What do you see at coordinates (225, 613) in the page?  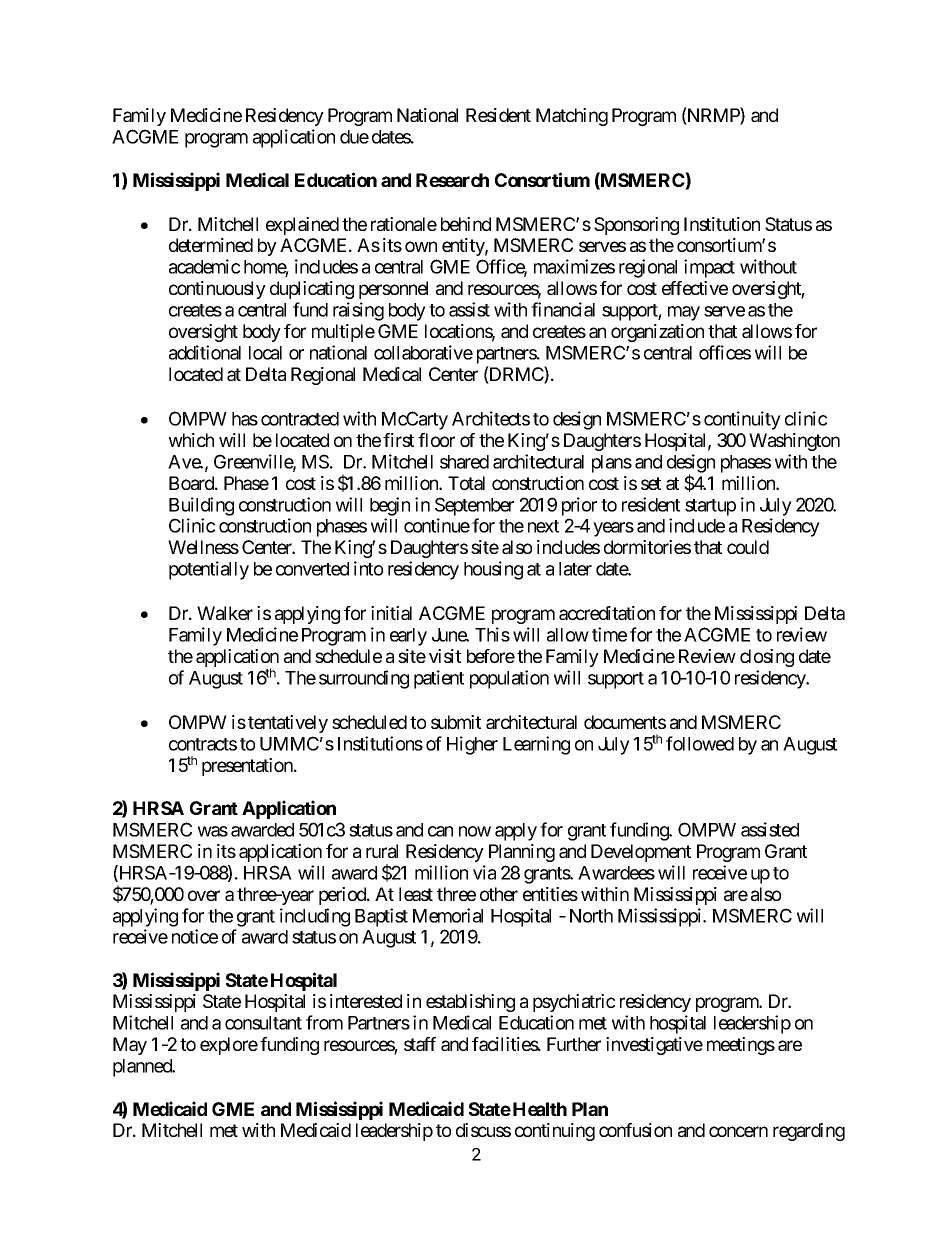 I see `Walker` at bounding box center [225, 613].
